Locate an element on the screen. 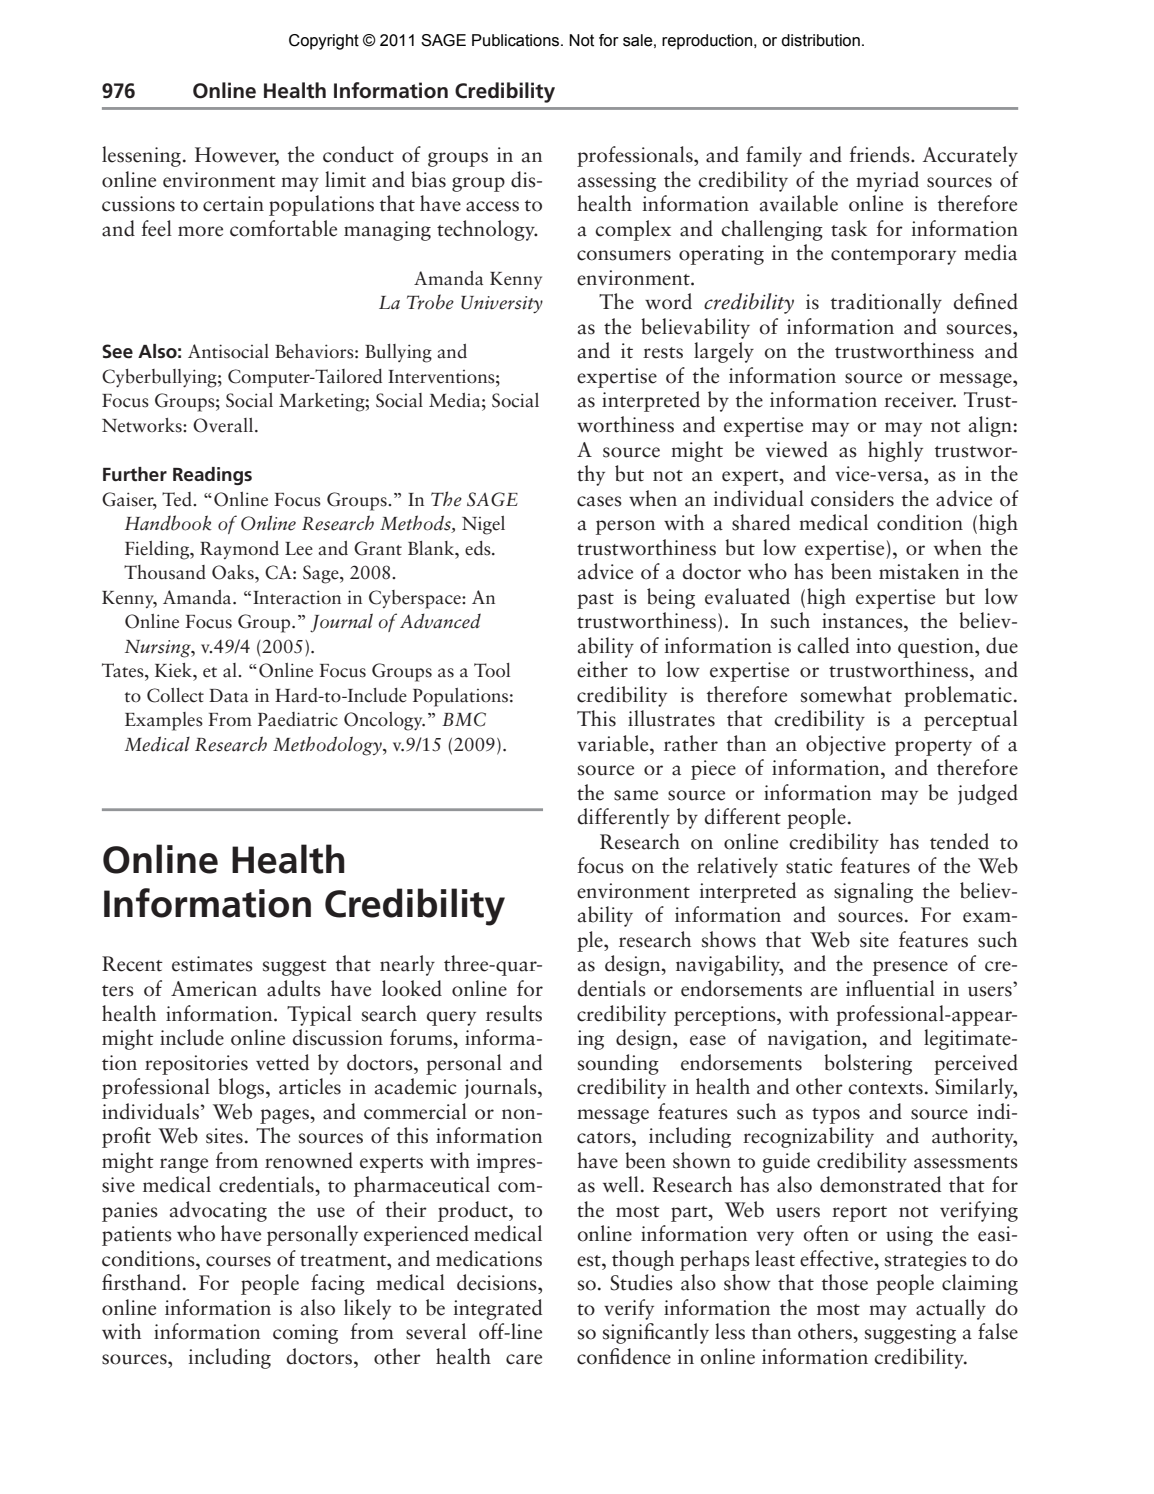  influential is located at coordinates (890, 988).
